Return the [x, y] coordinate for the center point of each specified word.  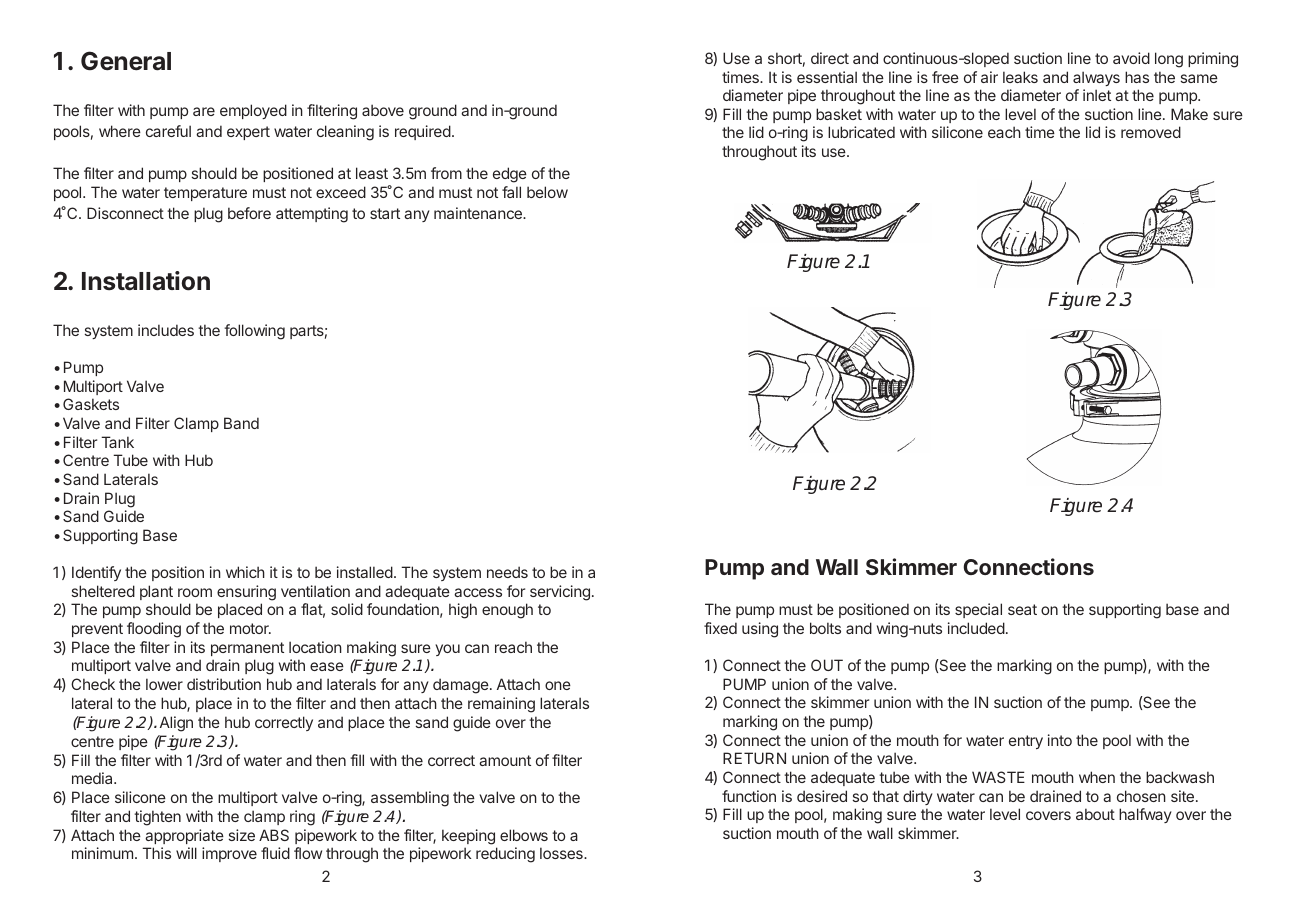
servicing [560, 593]
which [245, 572]
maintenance [479, 213]
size [242, 835]
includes [166, 330]
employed [253, 111]
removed [1151, 132]
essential [827, 77]
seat [1022, 609]
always [1096, 78]
